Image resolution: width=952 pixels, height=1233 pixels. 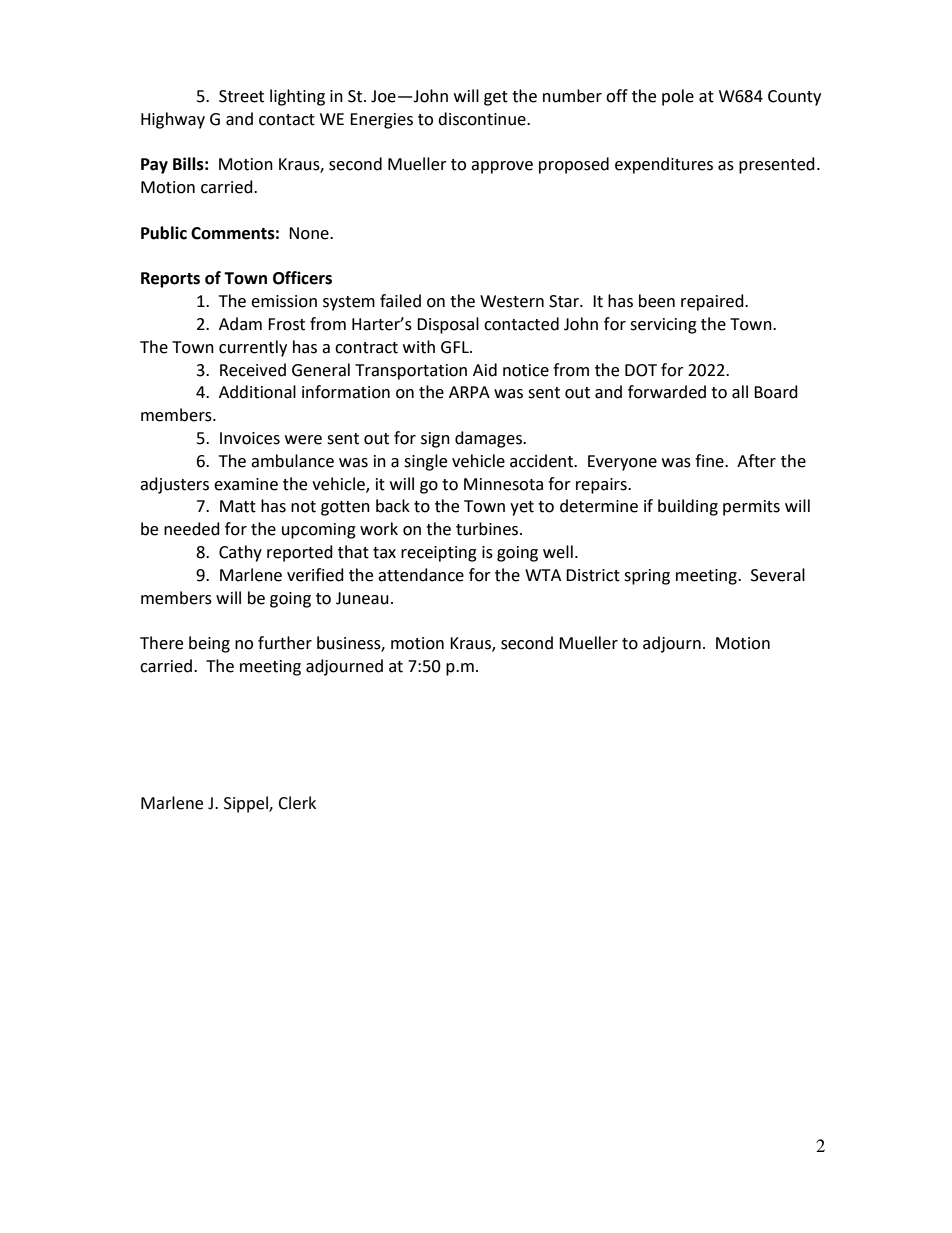 I want to click on Street, so click(x=241, y=96).
